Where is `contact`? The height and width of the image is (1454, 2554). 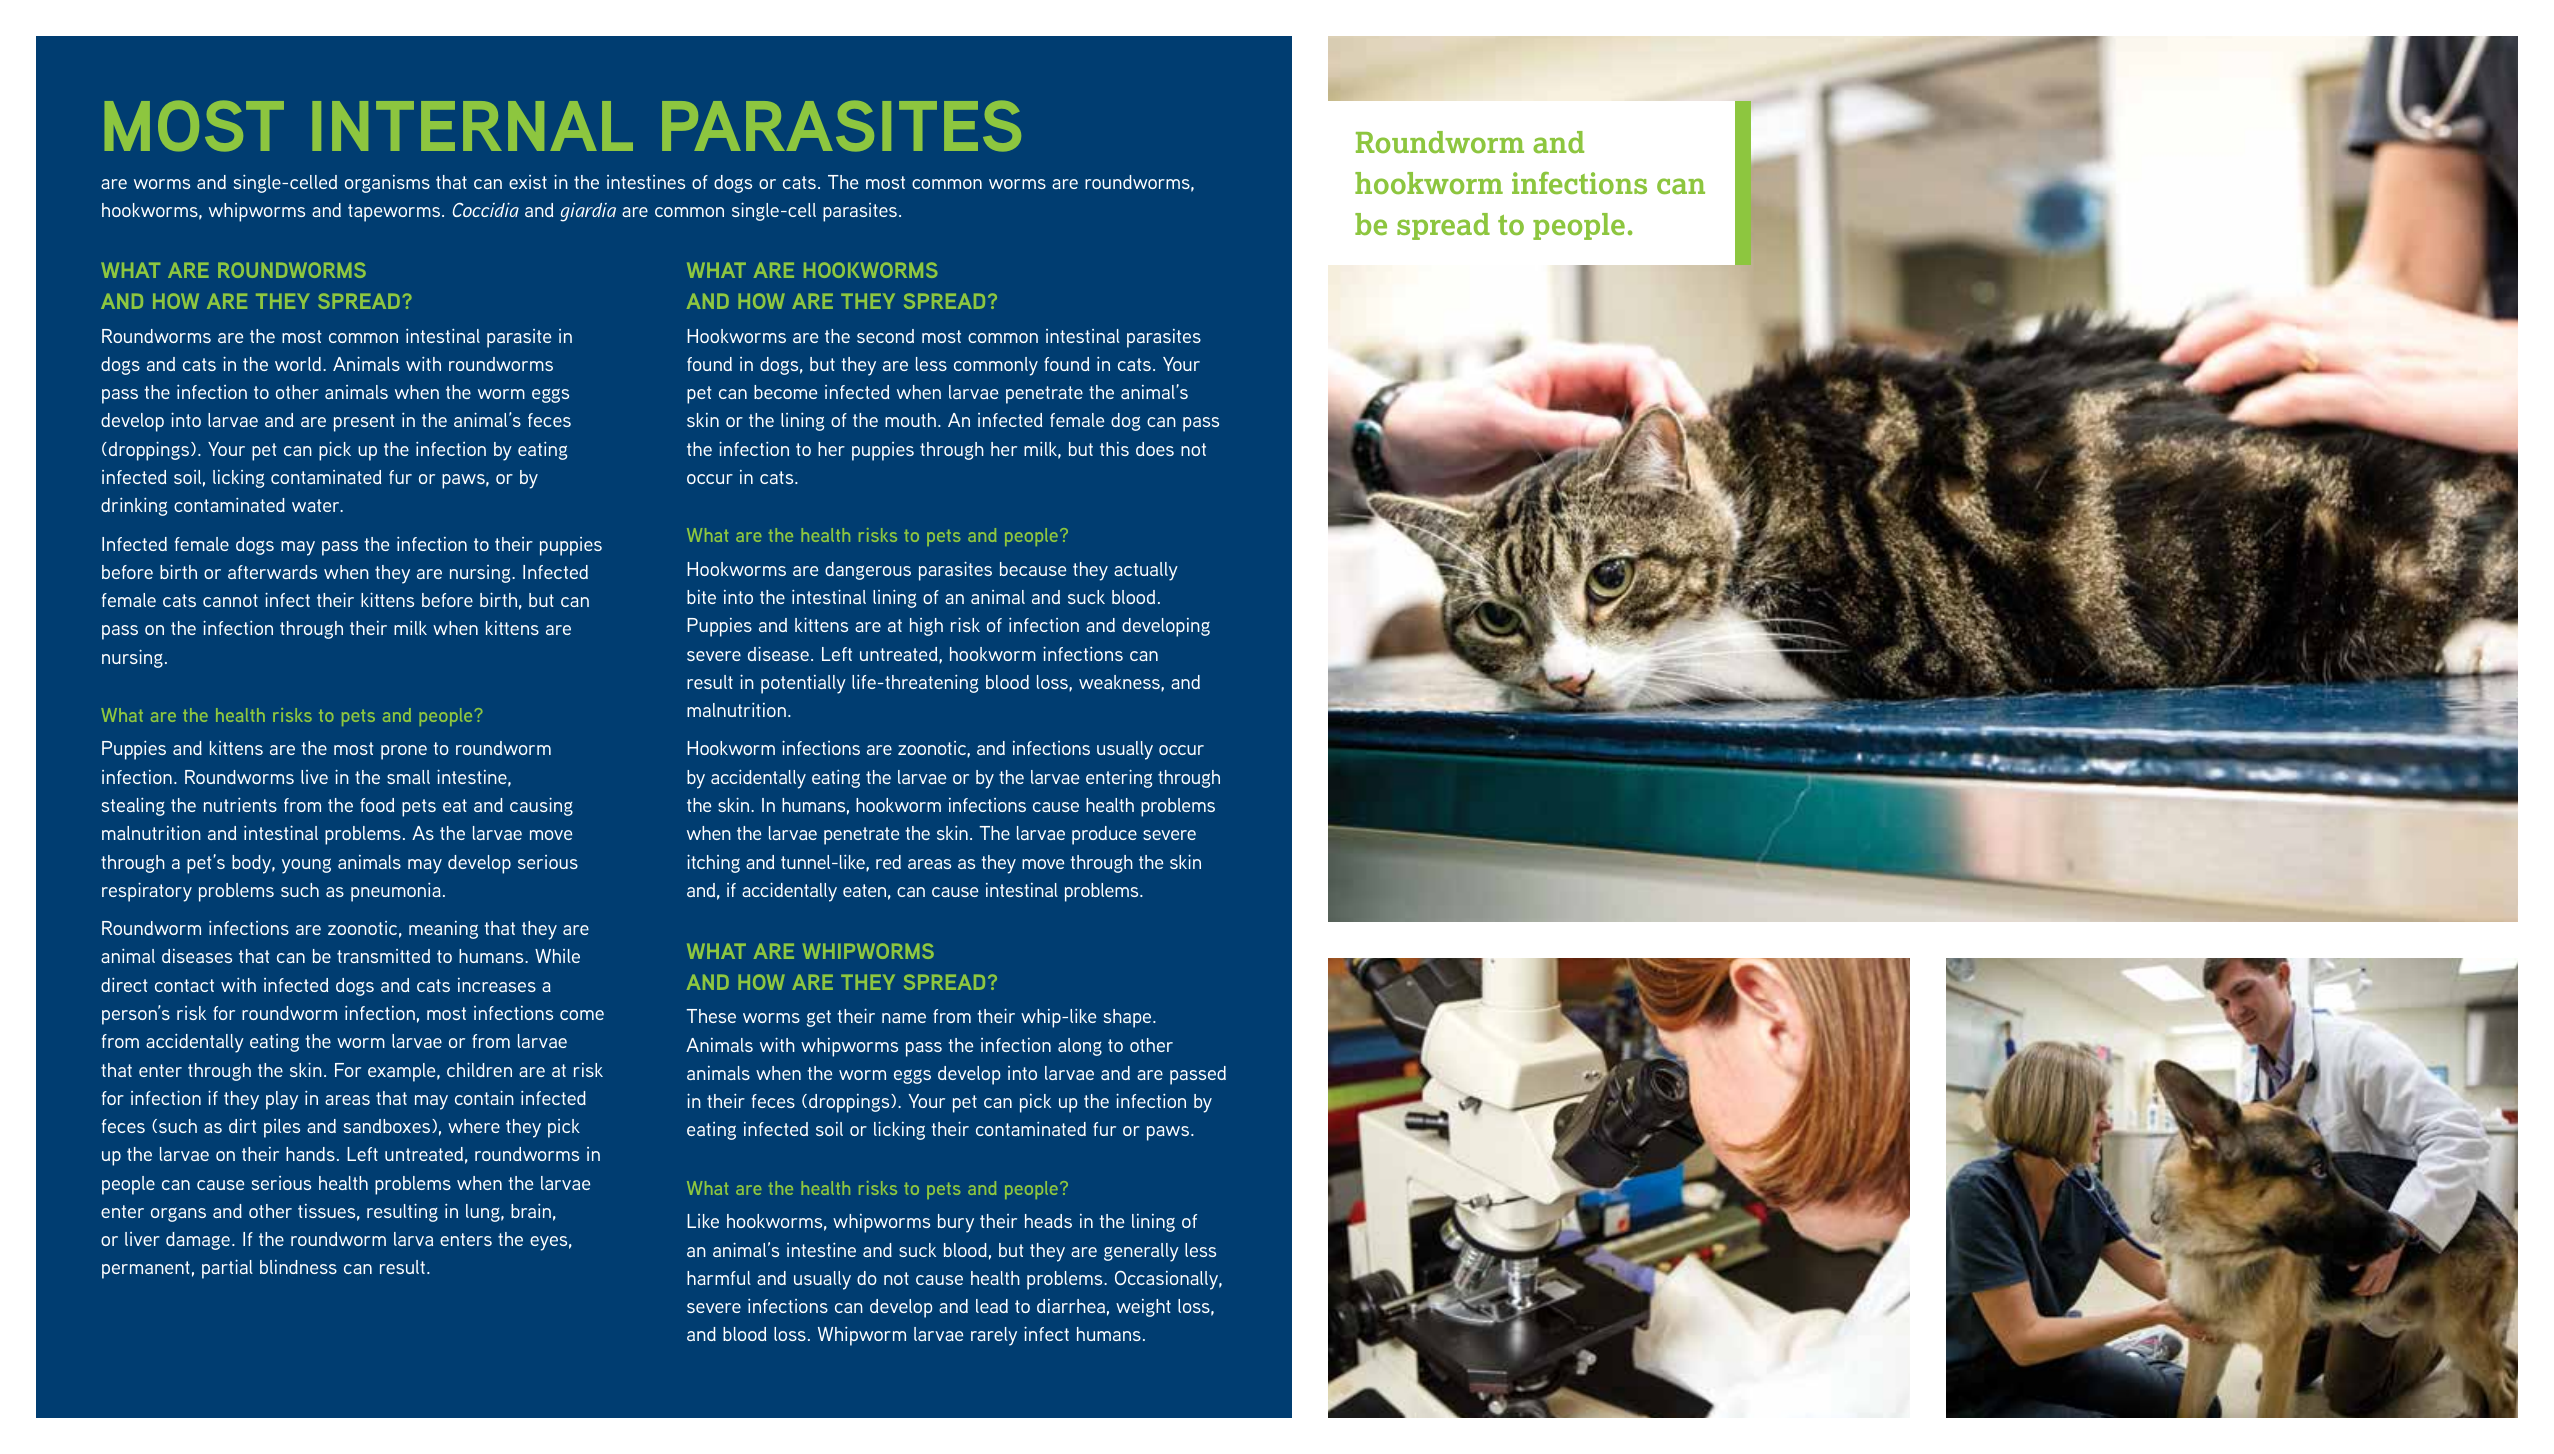
contact is located at coordinates (184, 985).
